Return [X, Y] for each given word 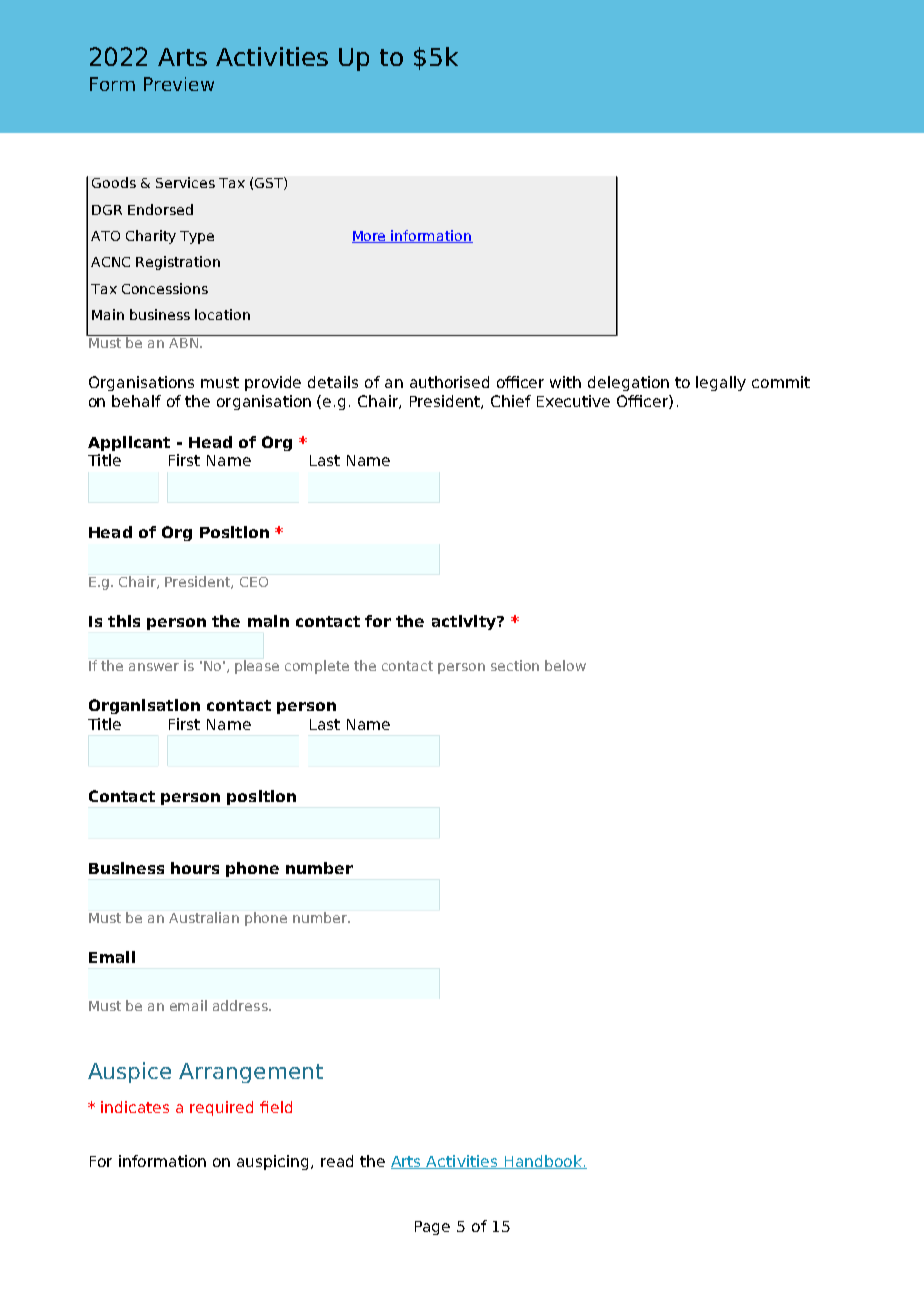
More [370, 237]
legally [721, 383]
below [565, 665]
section [515, 665]
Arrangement [251, 1073]
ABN [183, 341]
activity [465, 622]
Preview [179, 84]
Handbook [543, 1162]
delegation [628, 383]
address [241, 1005]
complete [317, 667]
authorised [449, 382]
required [221, 1108]
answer [154, 667]
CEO [254, 582]
